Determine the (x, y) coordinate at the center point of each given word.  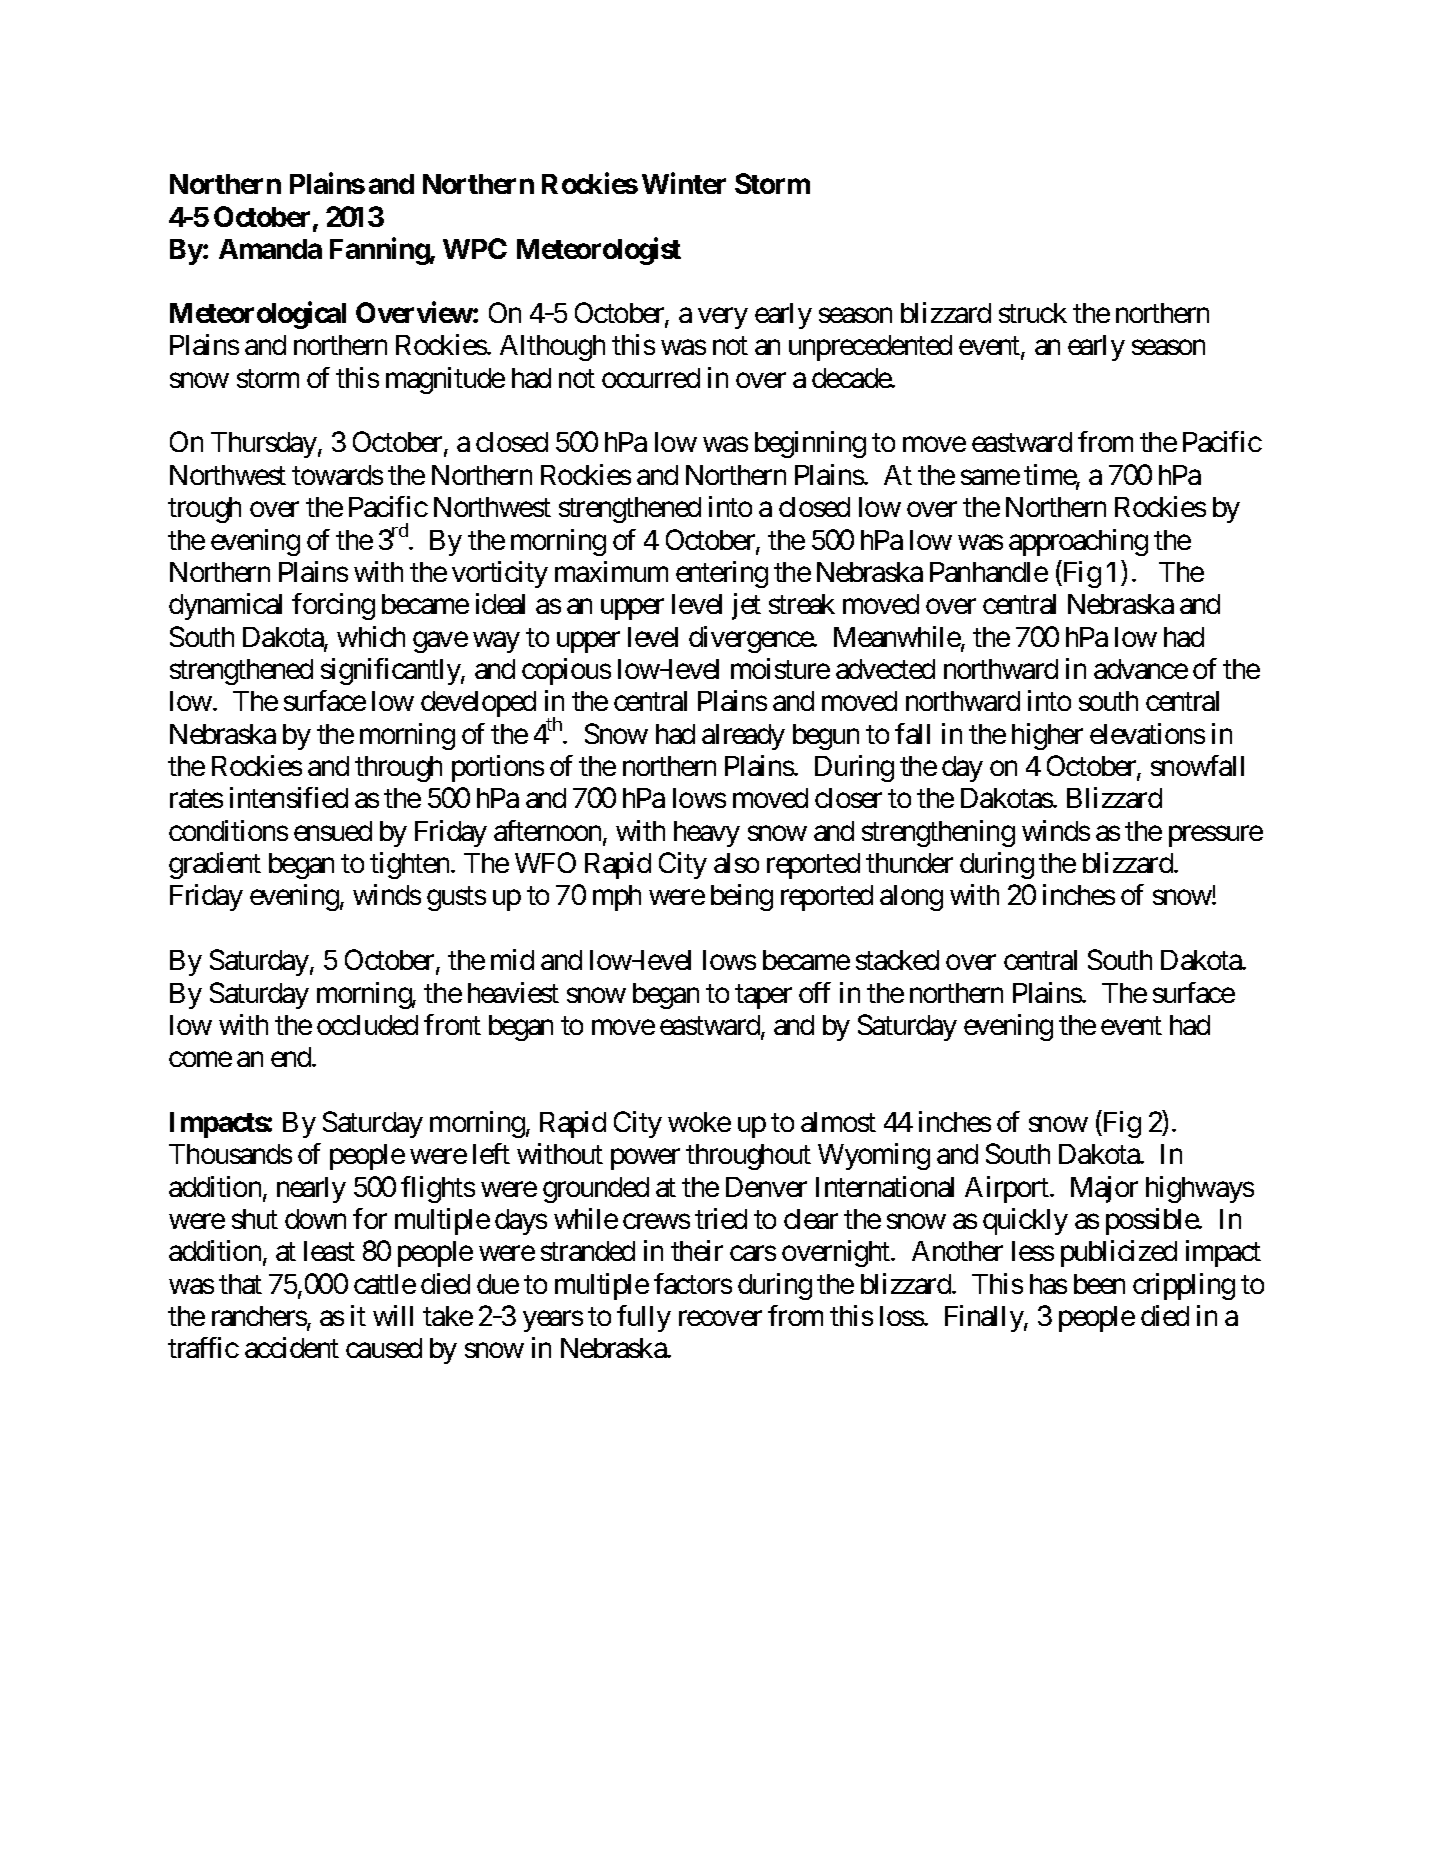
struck (1033, 313)
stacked (897, 960)
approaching (1078, 542)
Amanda (270, 249)
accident (292, 1347)
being (742, 897)
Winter (684, 183)
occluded (367, 1025)
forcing (333, 606)
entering (722, 574)
